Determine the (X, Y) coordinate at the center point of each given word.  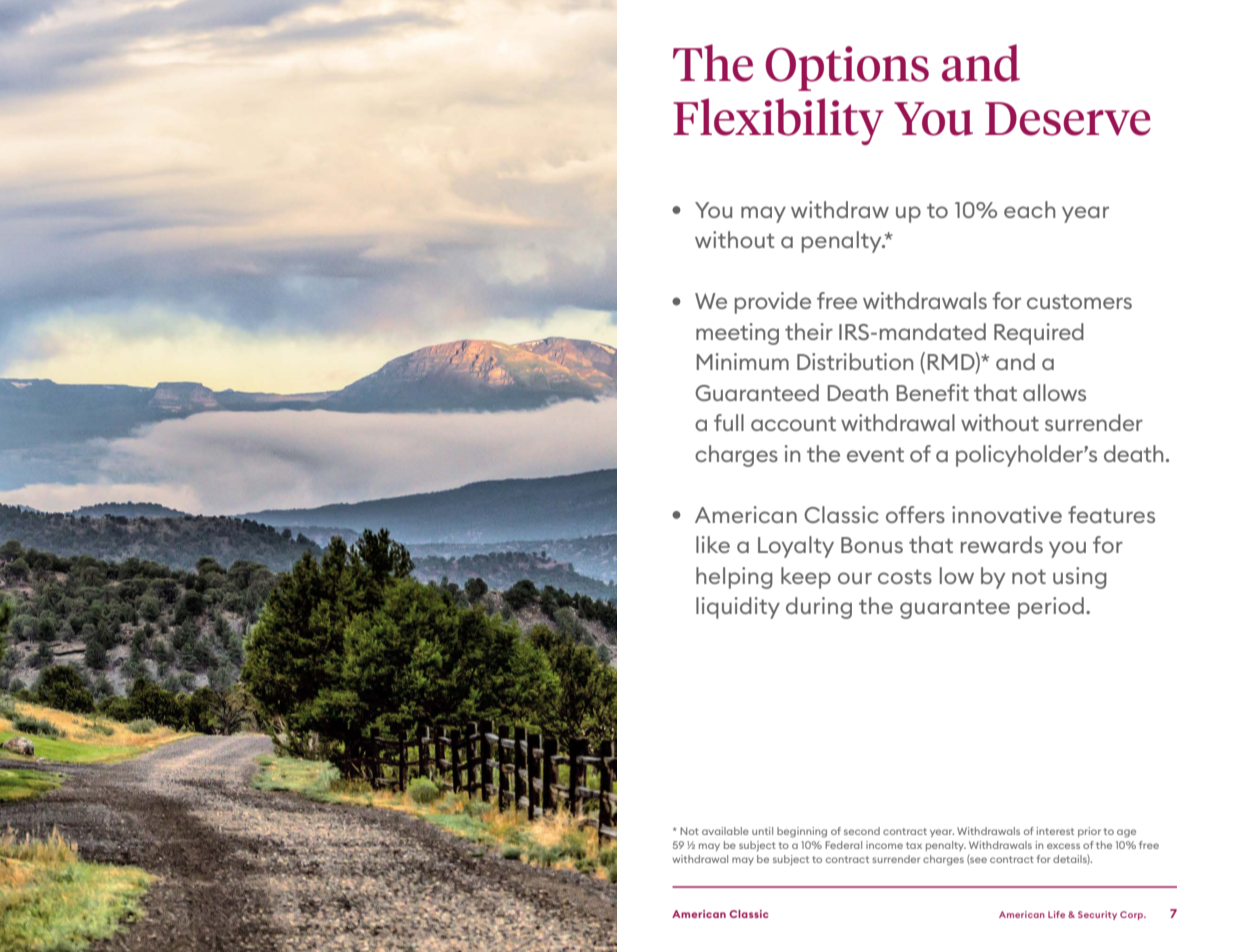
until (762, 831)
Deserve (1068, 119)
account (793, 423)
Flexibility (778, 121)
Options (847, 68)
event (875, 454)
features (1111, 514)
